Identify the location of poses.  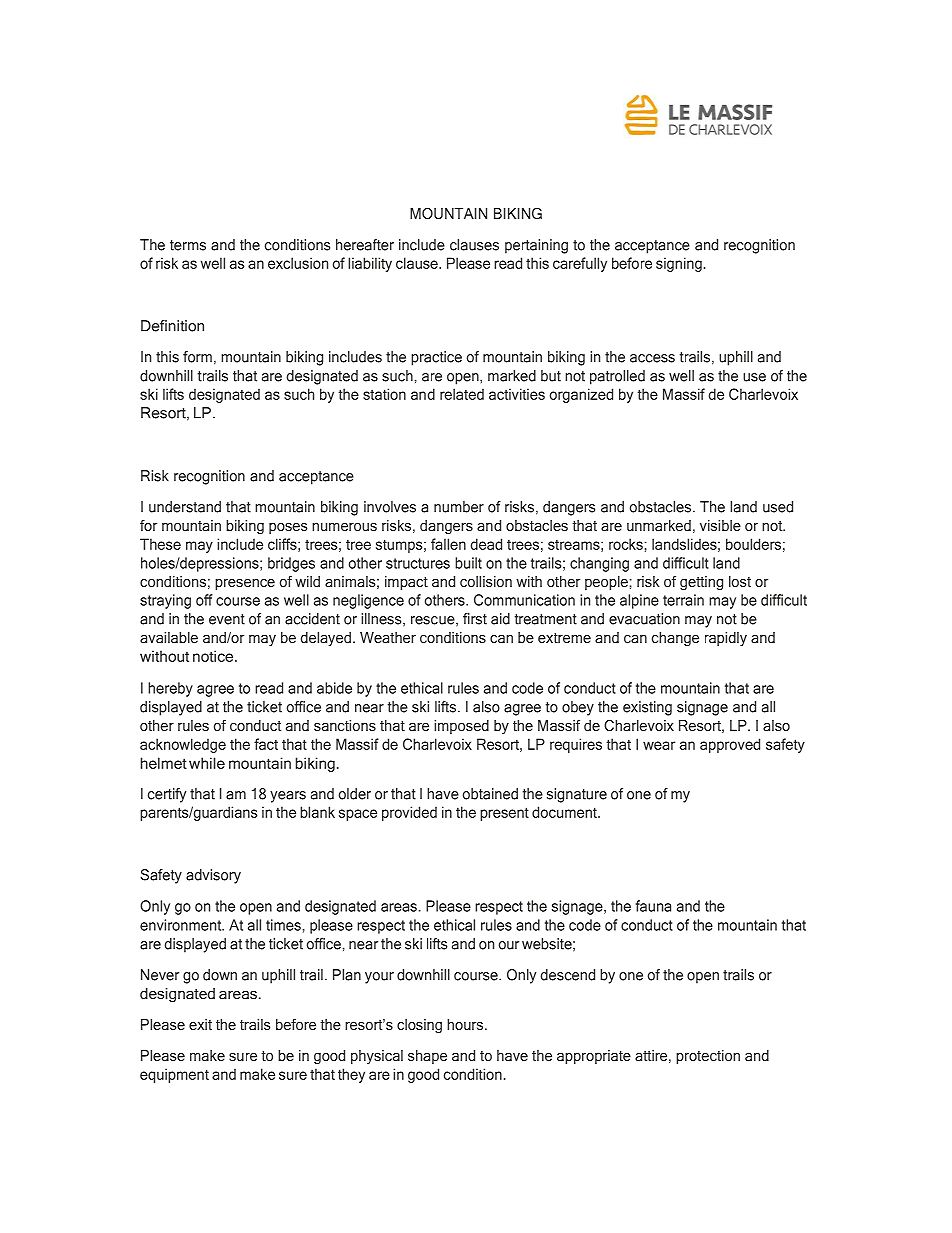
(288, 528).
